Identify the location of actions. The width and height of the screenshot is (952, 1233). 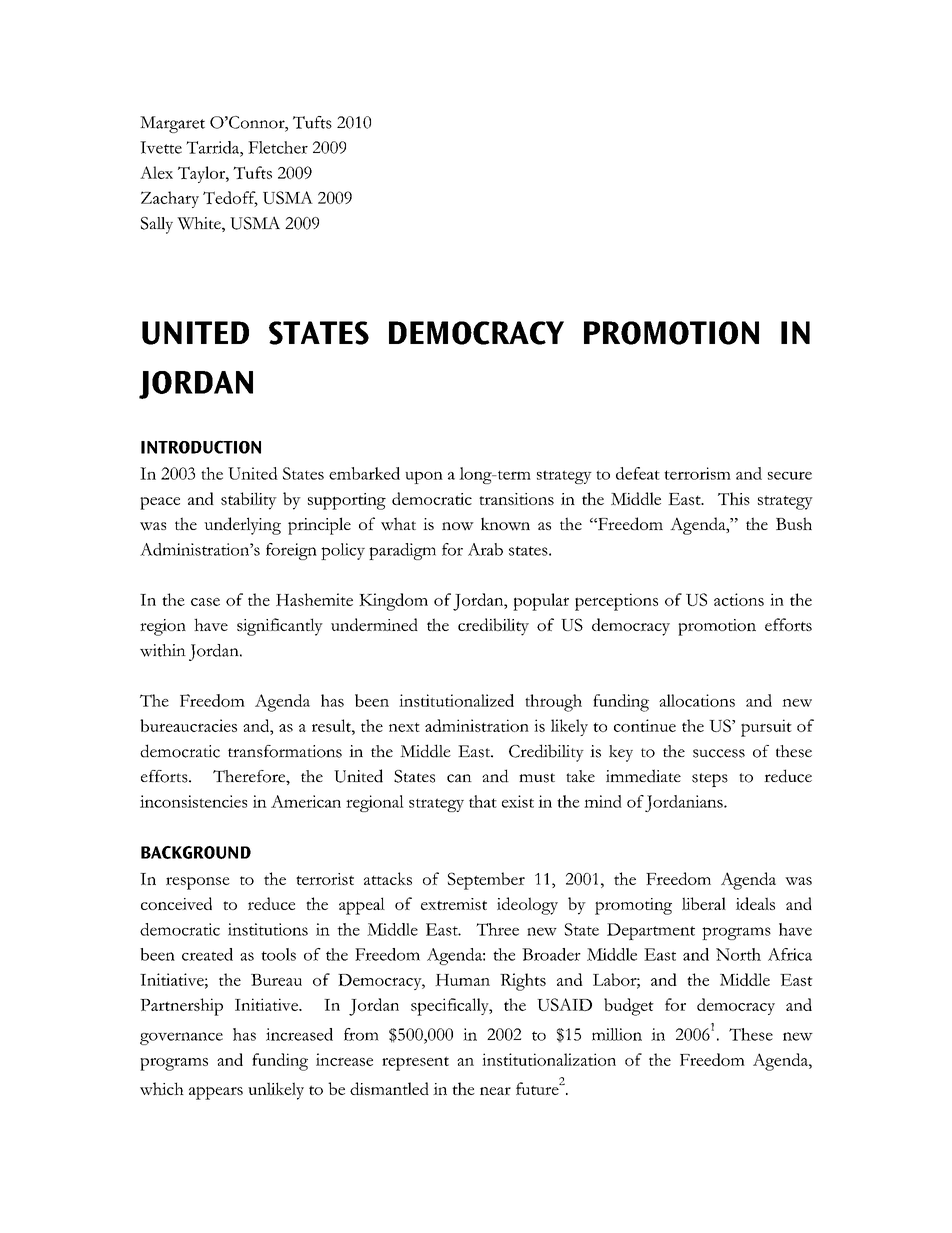
(739, 599).
